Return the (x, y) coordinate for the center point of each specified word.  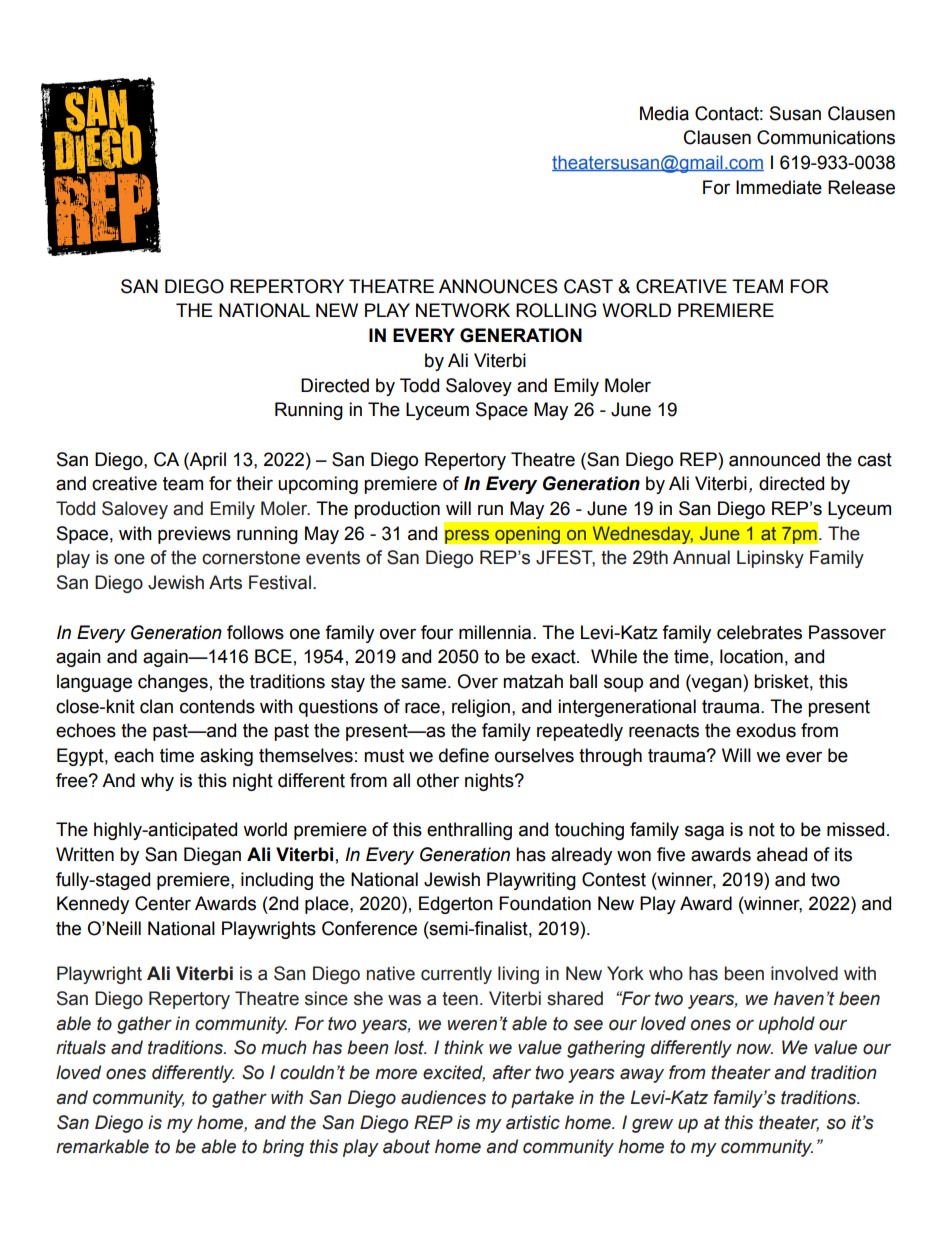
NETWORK (463, 310)
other (438, 780)
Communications (826, 137)
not (762, 830)
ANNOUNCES (498, 286)
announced (774, 459)
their (254, 483)
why (157, 782)
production (397, 510)
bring (283, 1148)
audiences (443, 1097)
